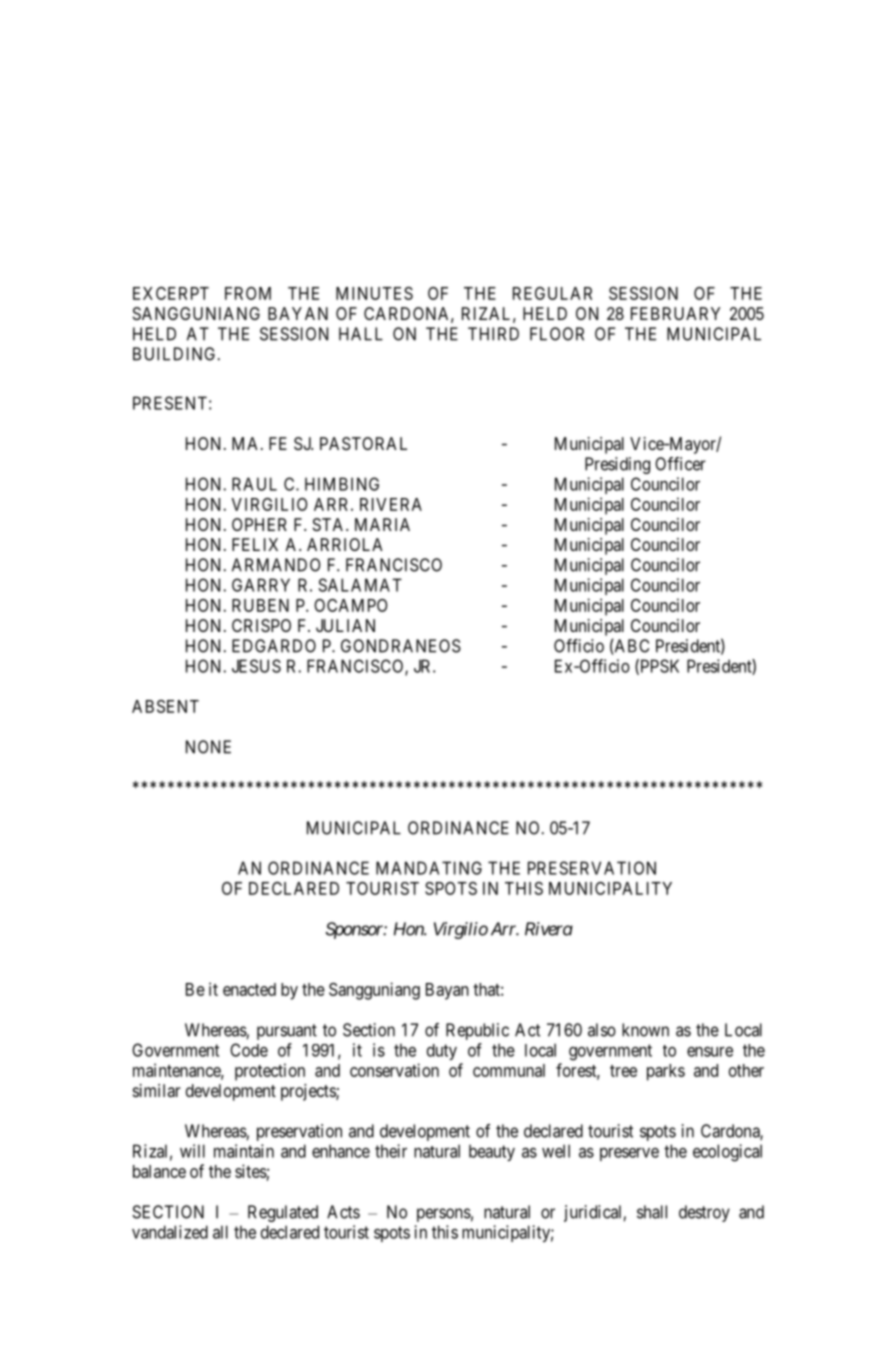 The image size is (896, 1371). Describe the element at coordinates (645, 1030) in the page. I see `known` at that location.
